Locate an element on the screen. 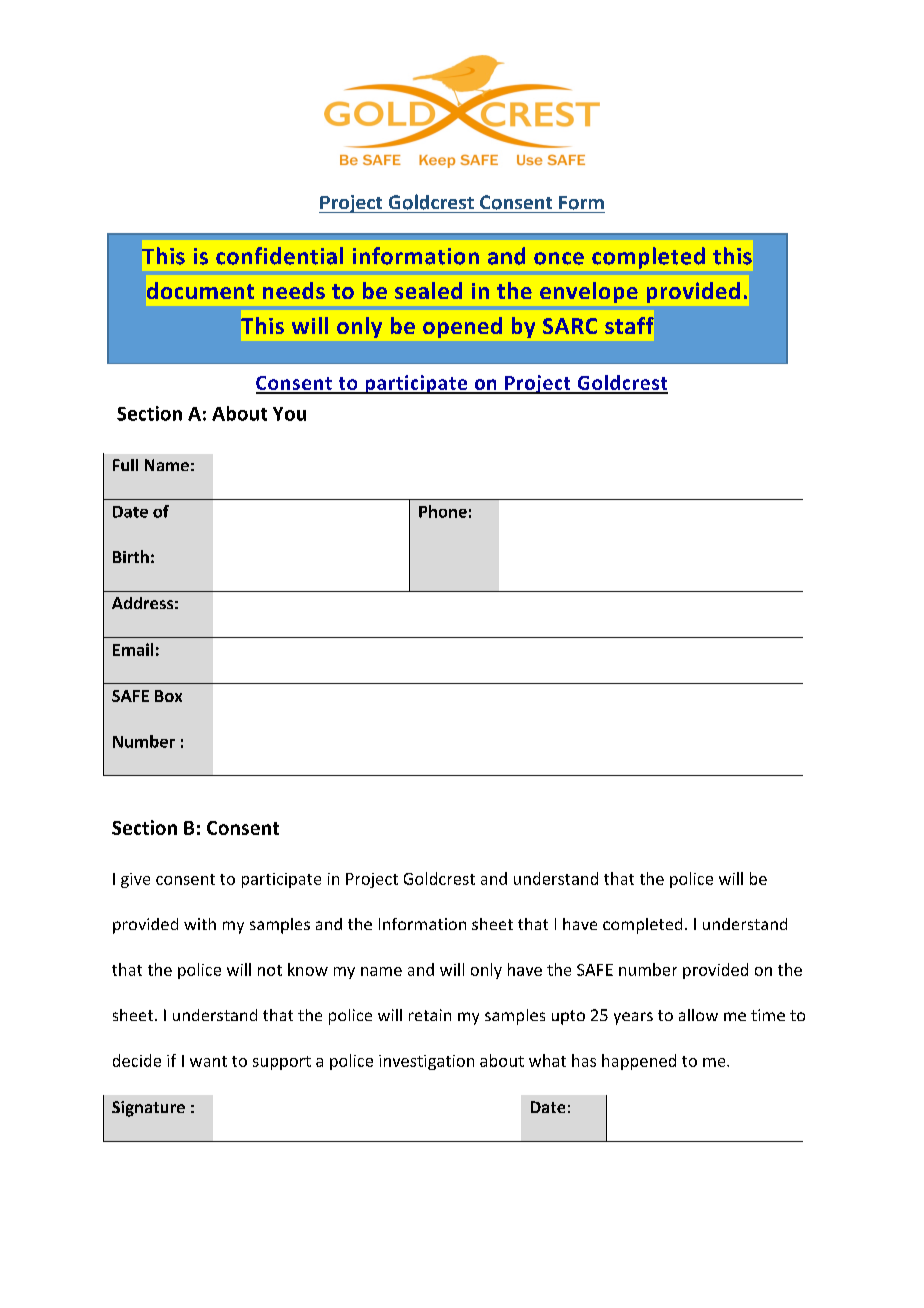  know is located at coordinates (308, 969).
